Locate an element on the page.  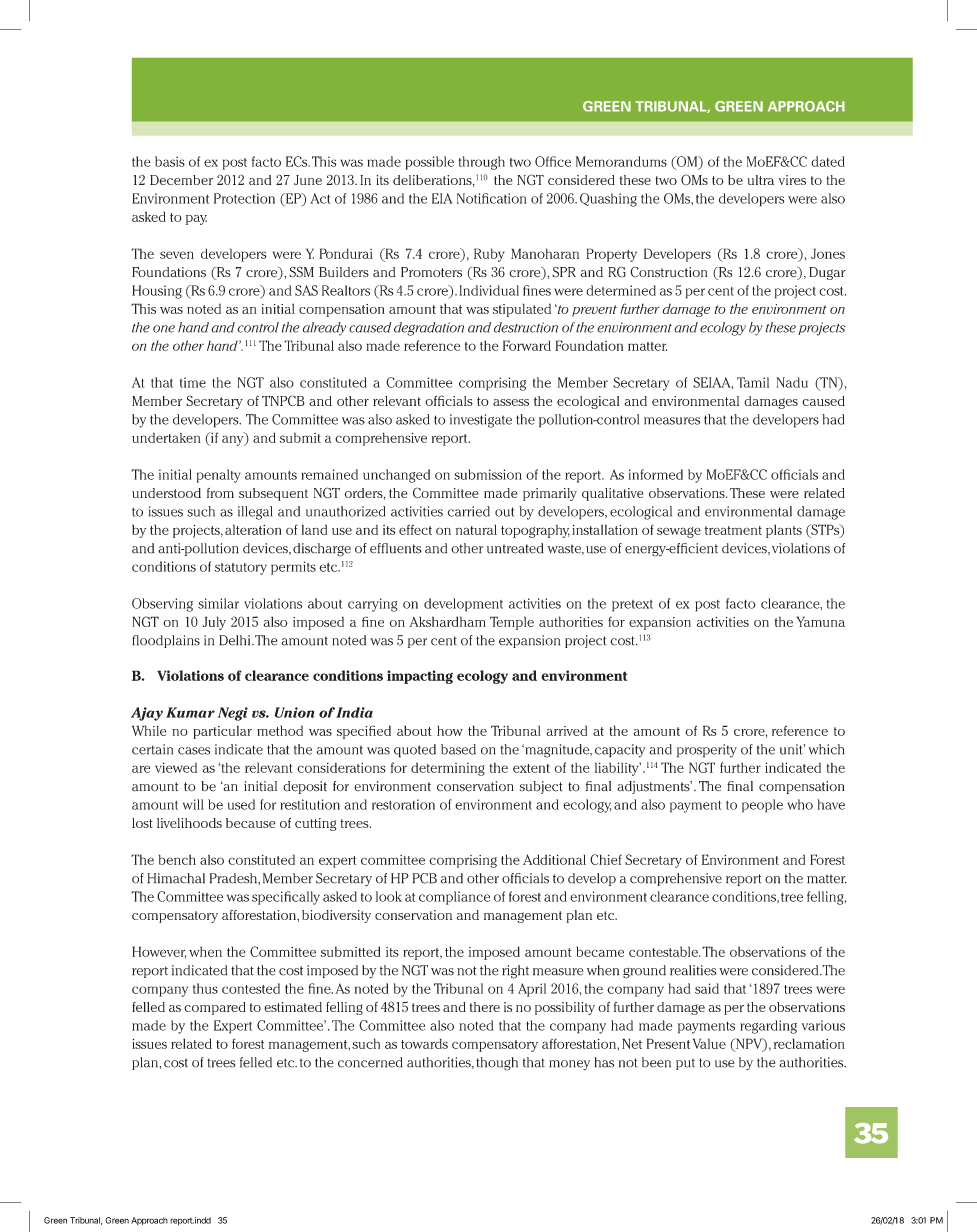
penalty is located at coordinates (218, 476).
